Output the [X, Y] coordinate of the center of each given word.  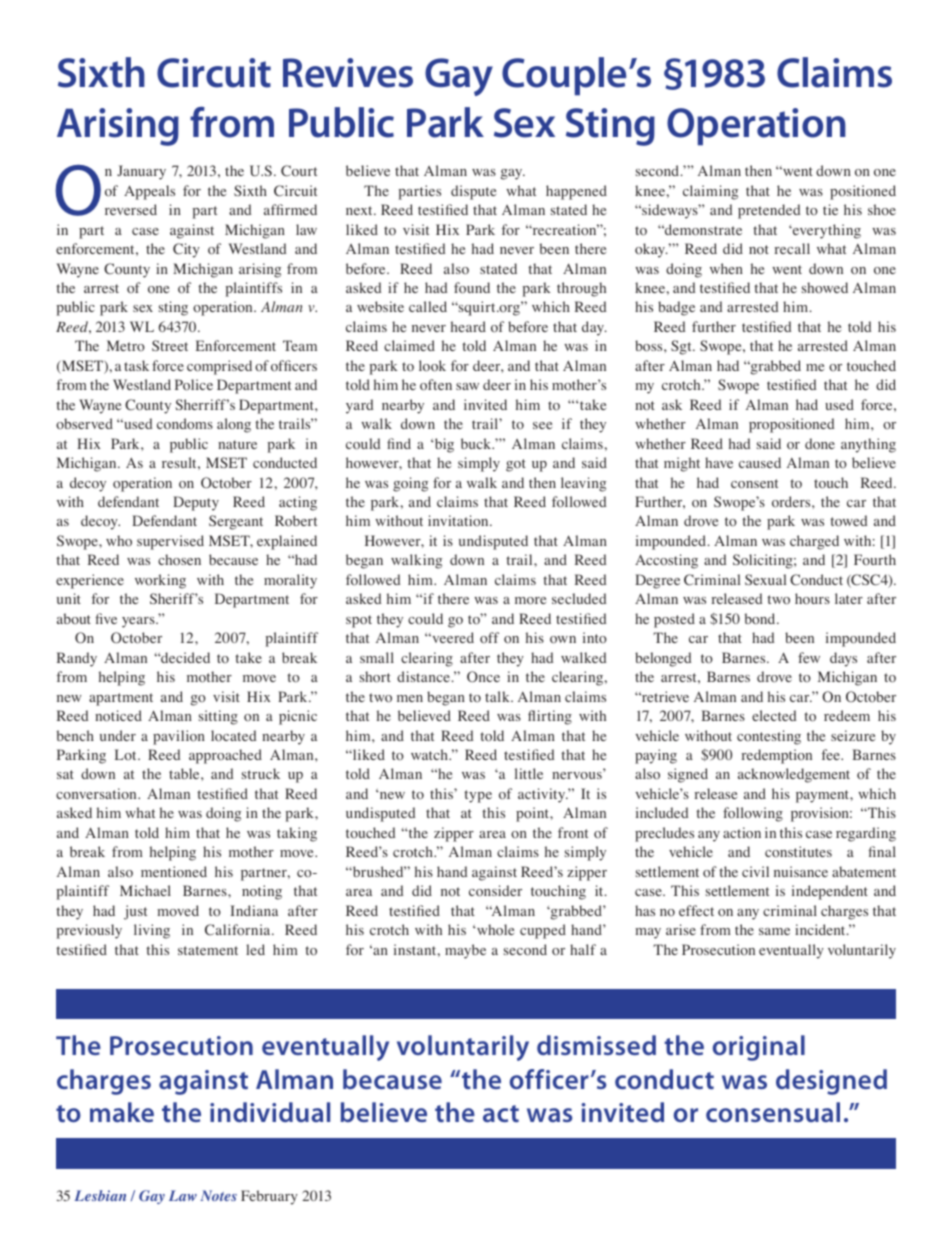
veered [452, 637]
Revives [348, 73]
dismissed [596, 1045]
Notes [218, 1195]
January [141, 172]
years [139, 622]
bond [761, 618]
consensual [773, 1112]
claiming [710, 192]
